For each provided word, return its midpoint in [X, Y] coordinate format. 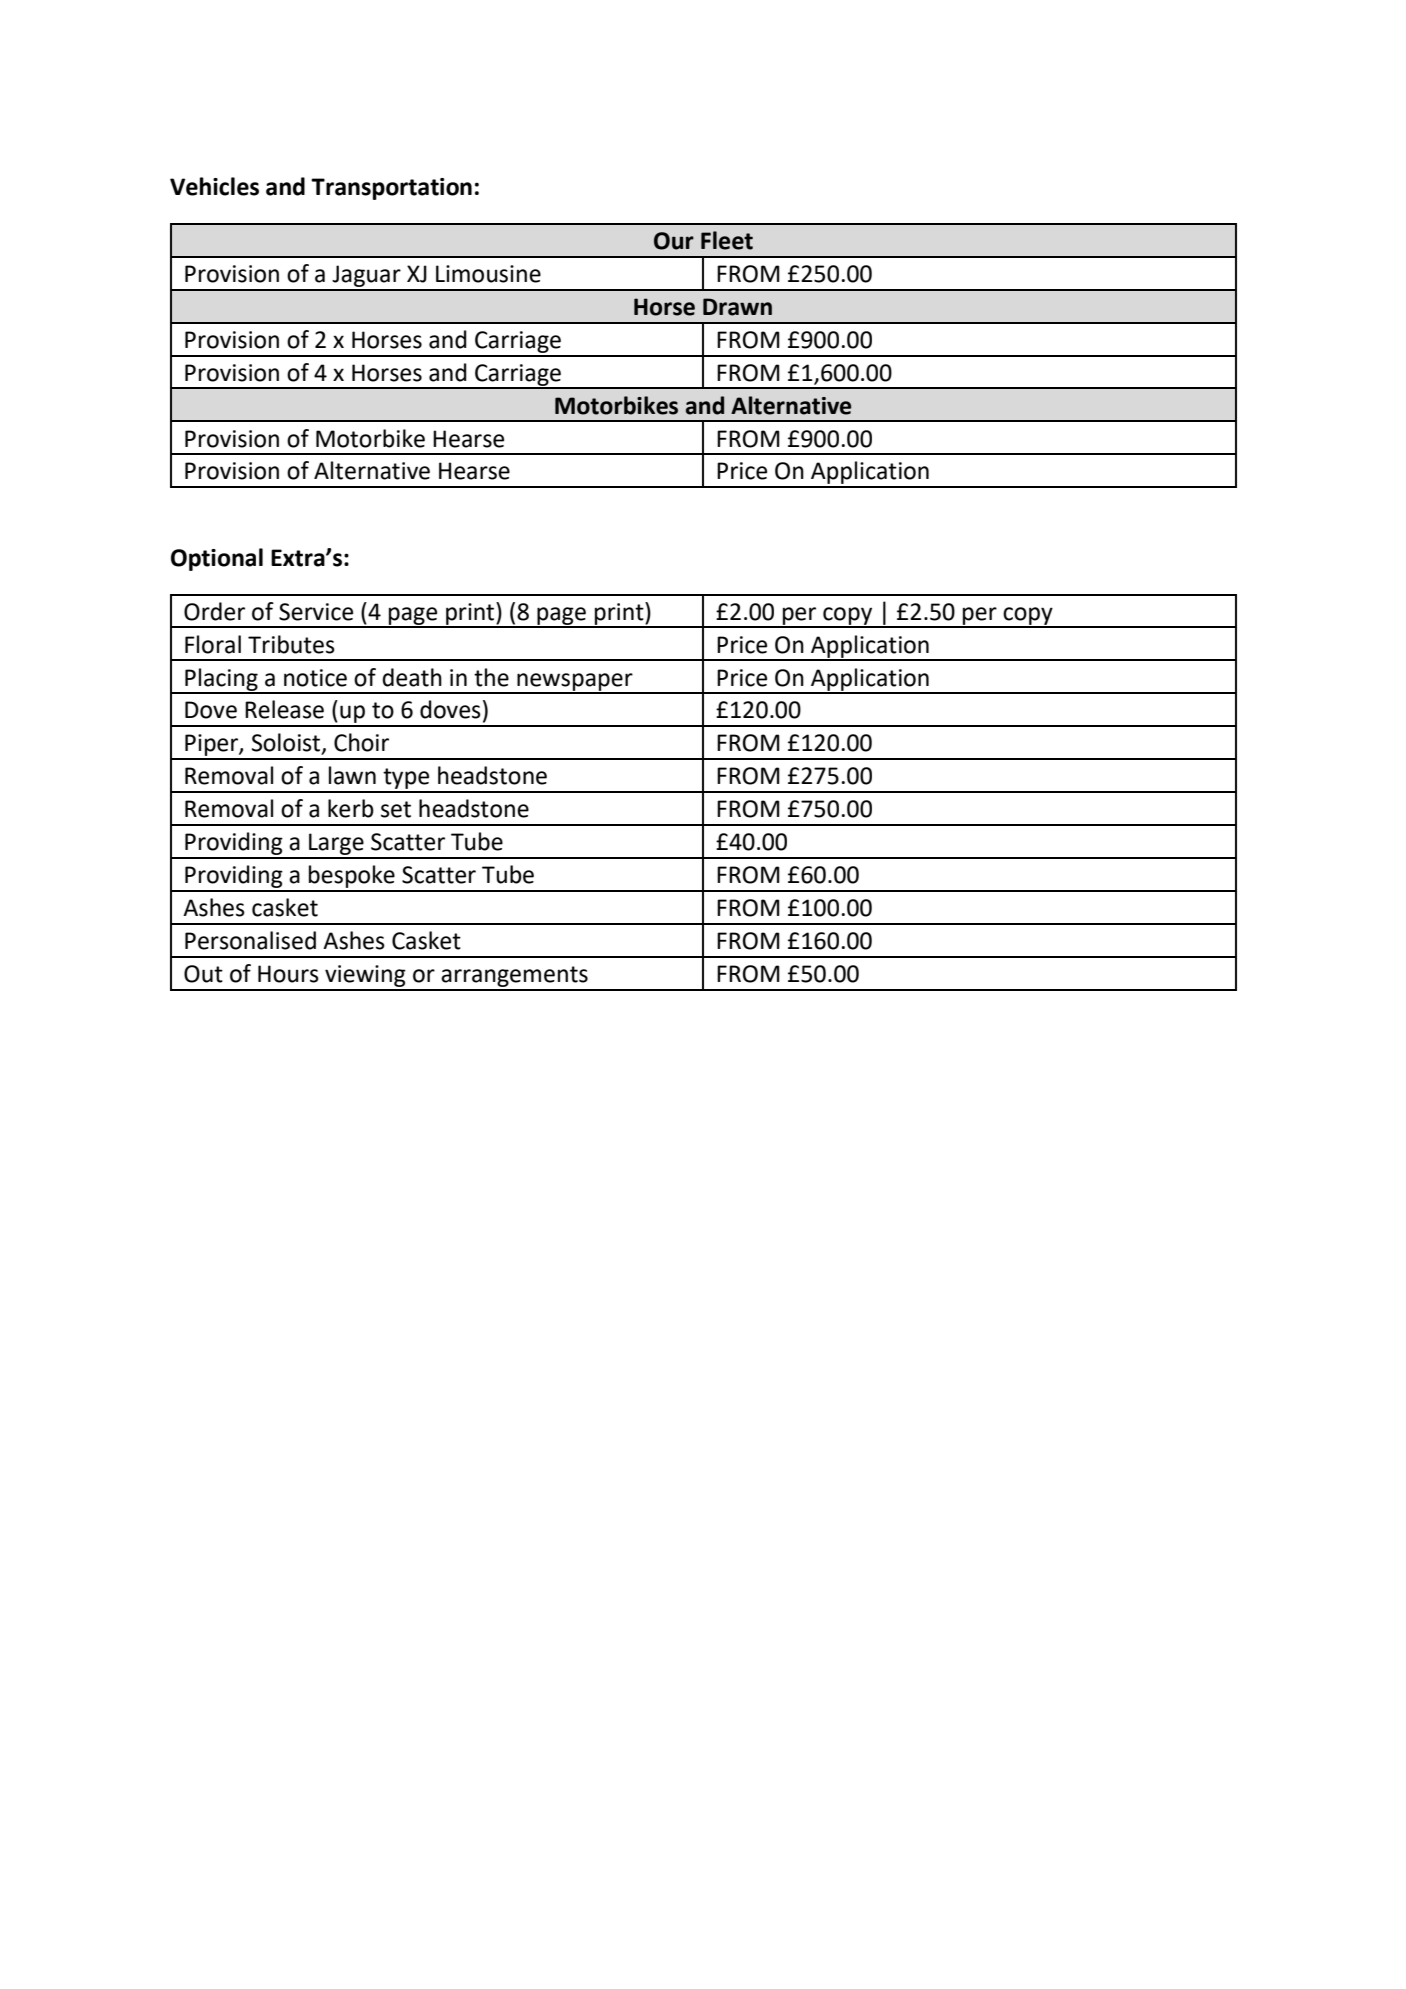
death [412, 677]
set [396, 809]
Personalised [250, 940]
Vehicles [214, 186]
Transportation [391, 189]
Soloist [287, 743]
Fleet [727, 240]
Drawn [737, 307]
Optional [217, 559]
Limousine [488, 274]
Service [316, 612]
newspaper [575, 683]
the [491, 677]
